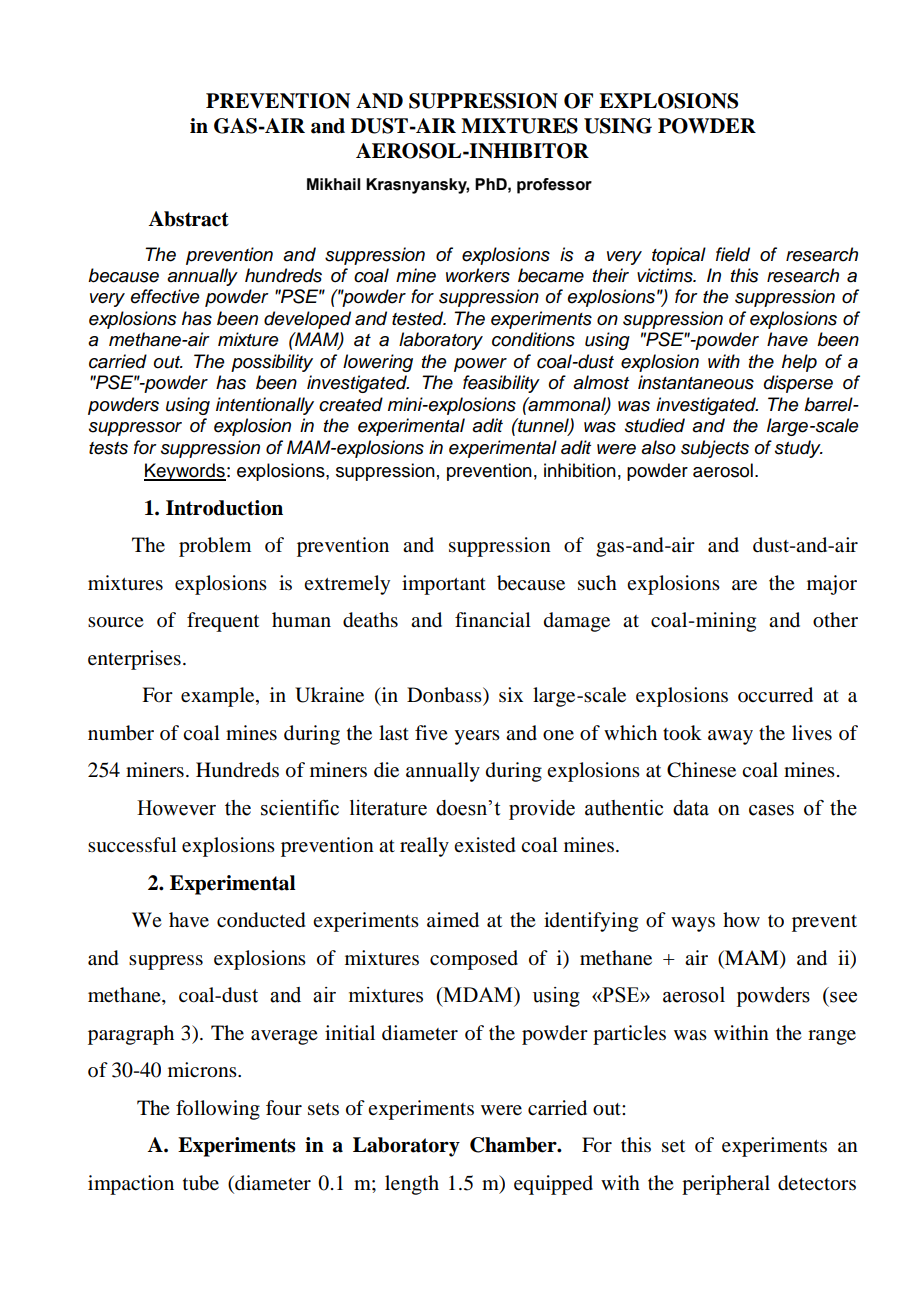 This document has height=1307, width=924. What do you see at coordinates (201, 1183) in the document?
I see `tube` at bounding box center [201, 1183].
